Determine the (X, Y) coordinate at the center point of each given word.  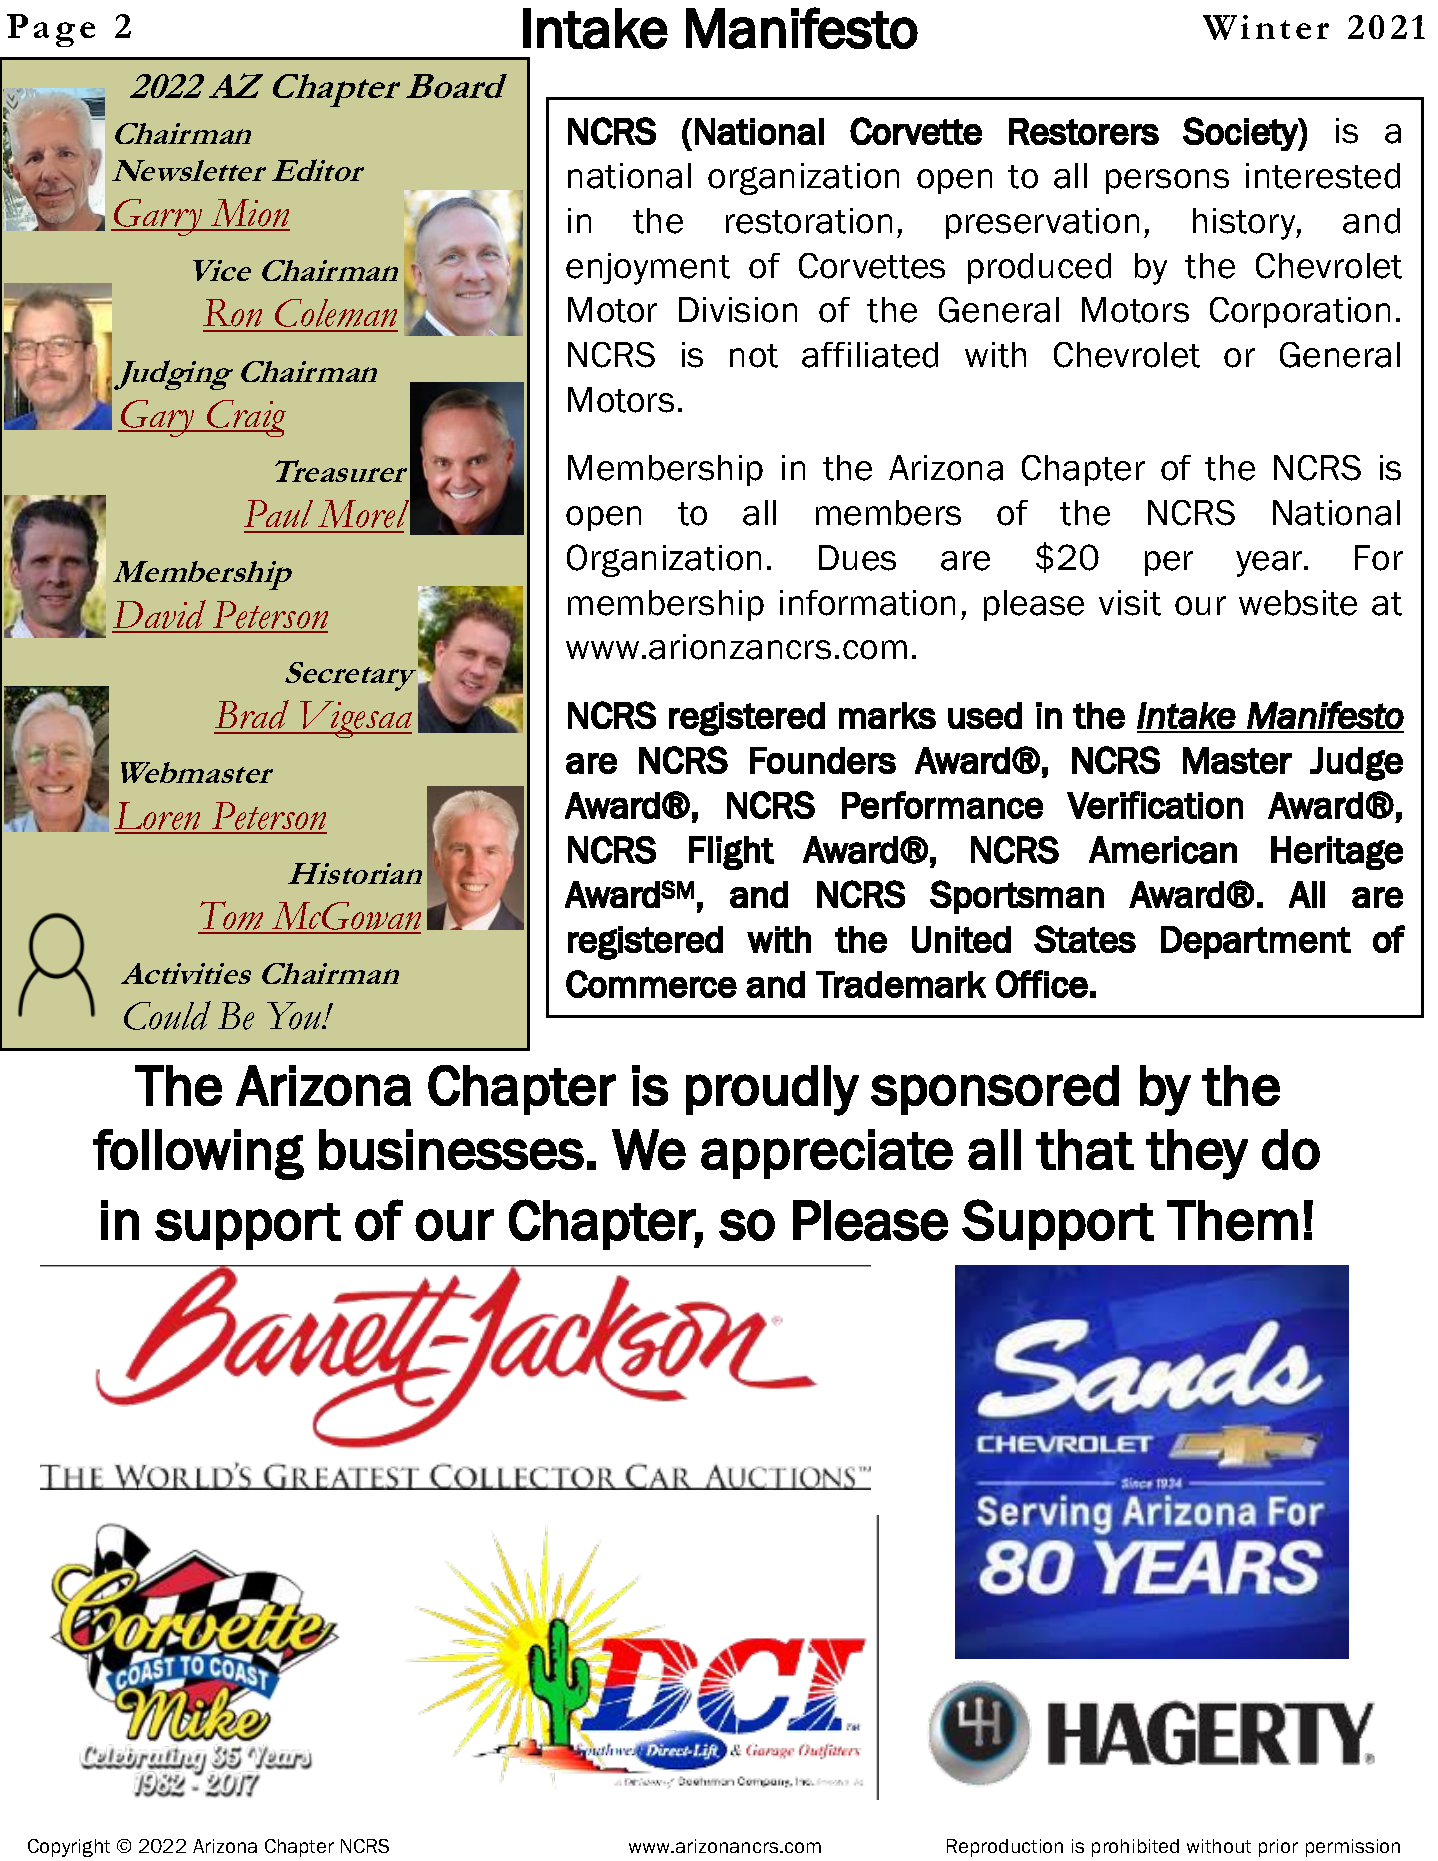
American (1163, 850)
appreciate (827, 1154)
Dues (857, 558)
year (1270, 564)
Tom (232, 917)
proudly (772, 1090)
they (1197, 1154)
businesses (451, 1149)
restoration (809, 221)
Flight (731, 853)
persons (1167, 181)
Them (1232, 1220)
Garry (158, 217)
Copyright (69, 1848)
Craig (245, 418)
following (198, 1154)
